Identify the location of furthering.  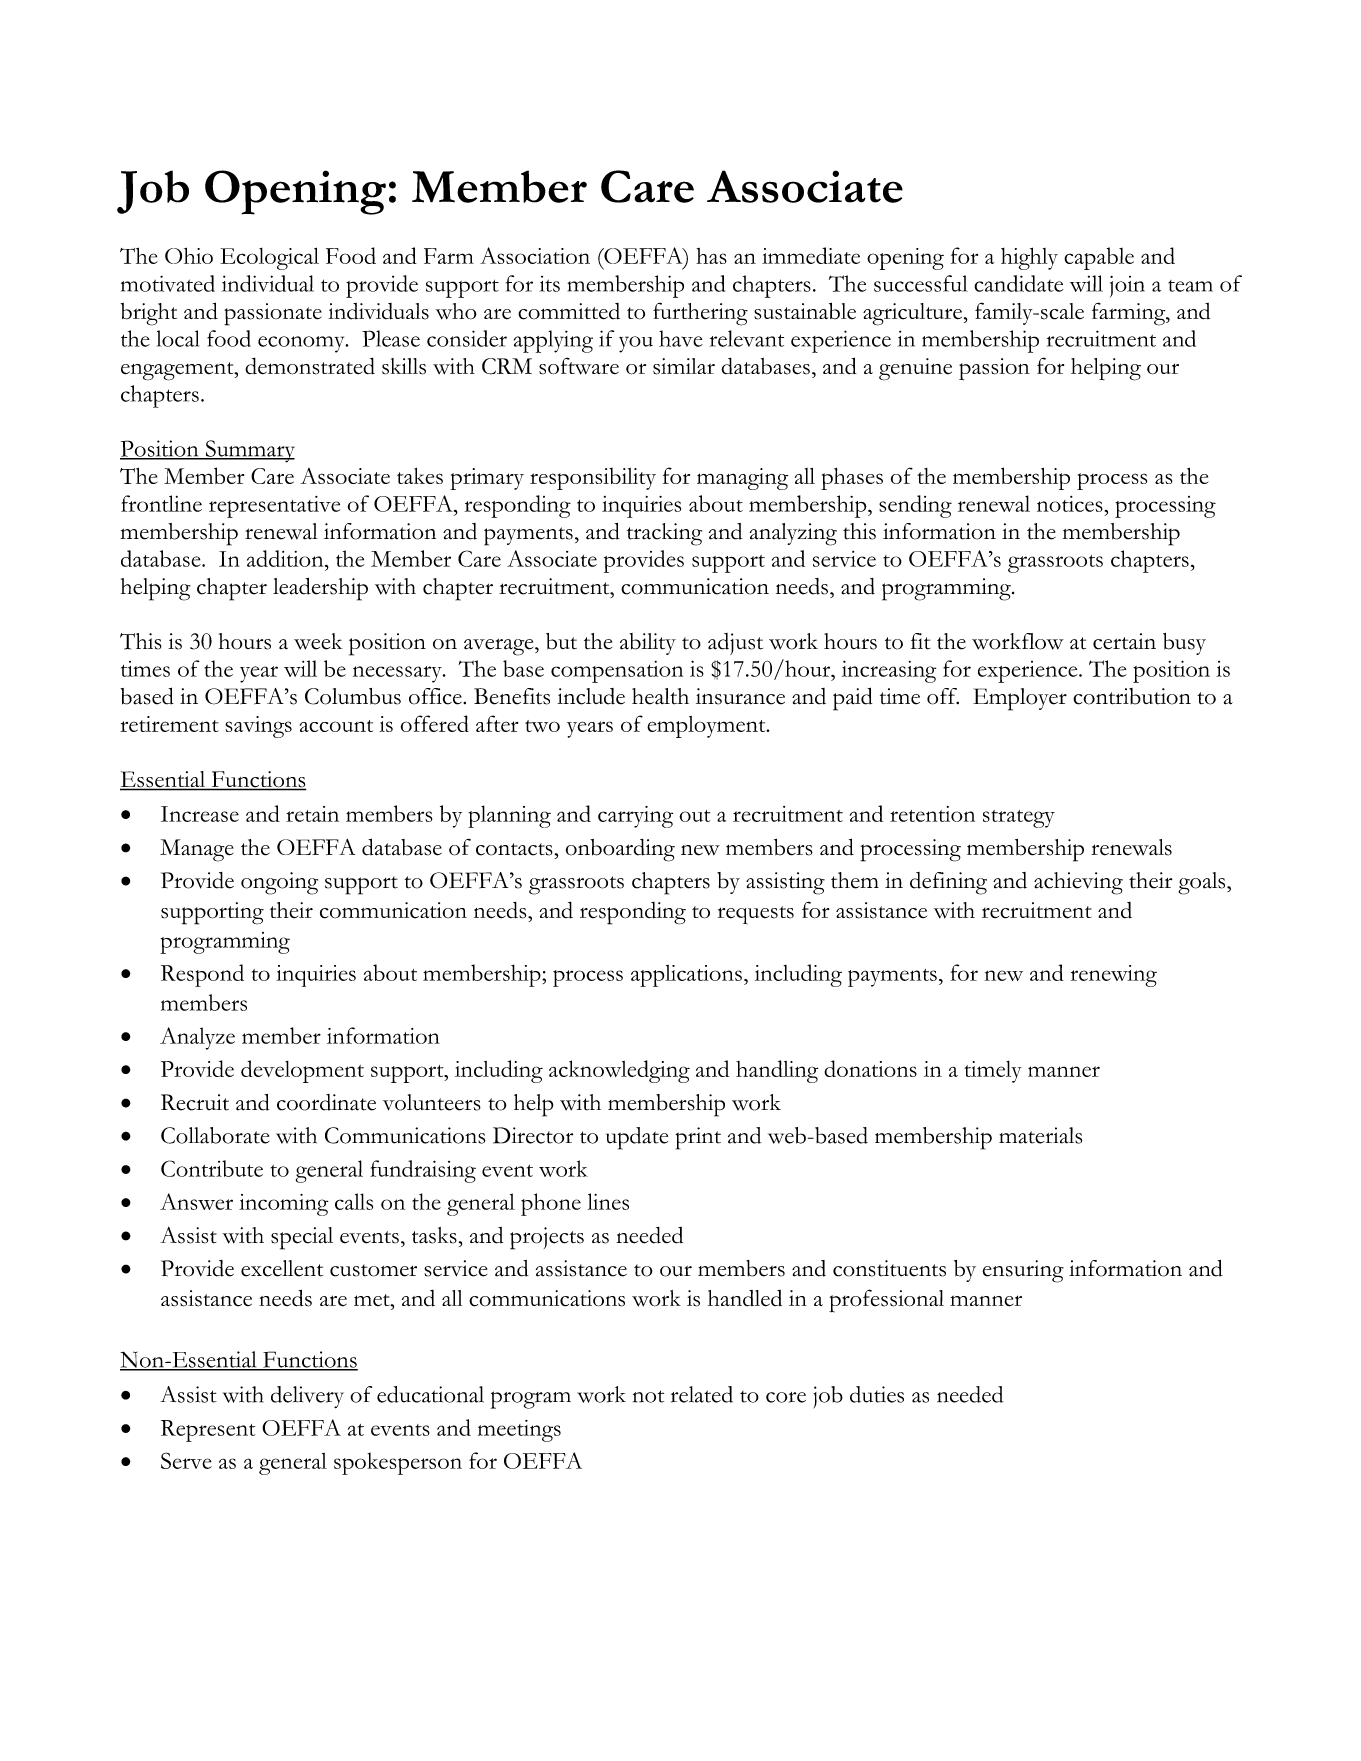
(700, 314).
